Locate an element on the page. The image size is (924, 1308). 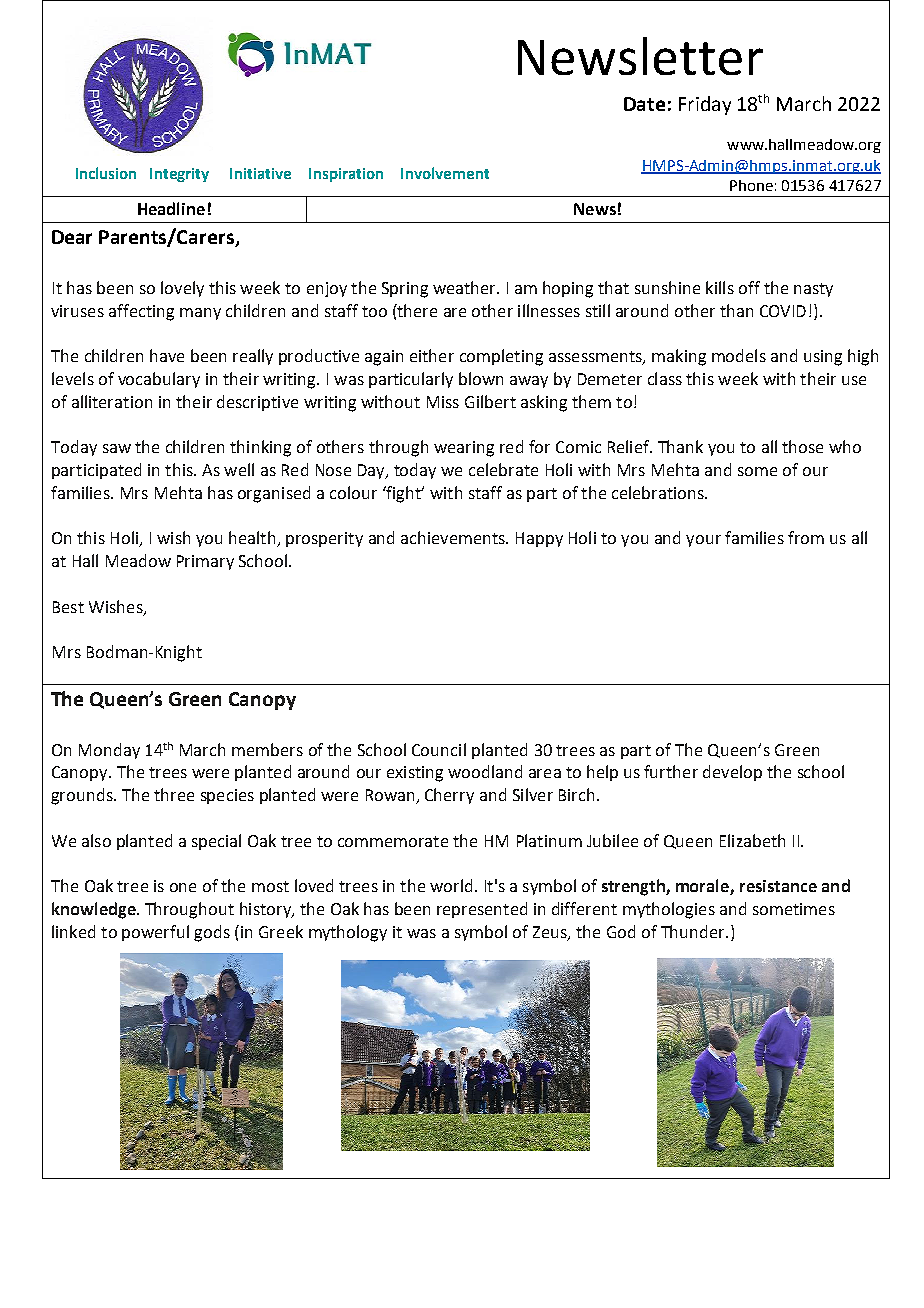
powerful is located at coordinates (155, 933).
